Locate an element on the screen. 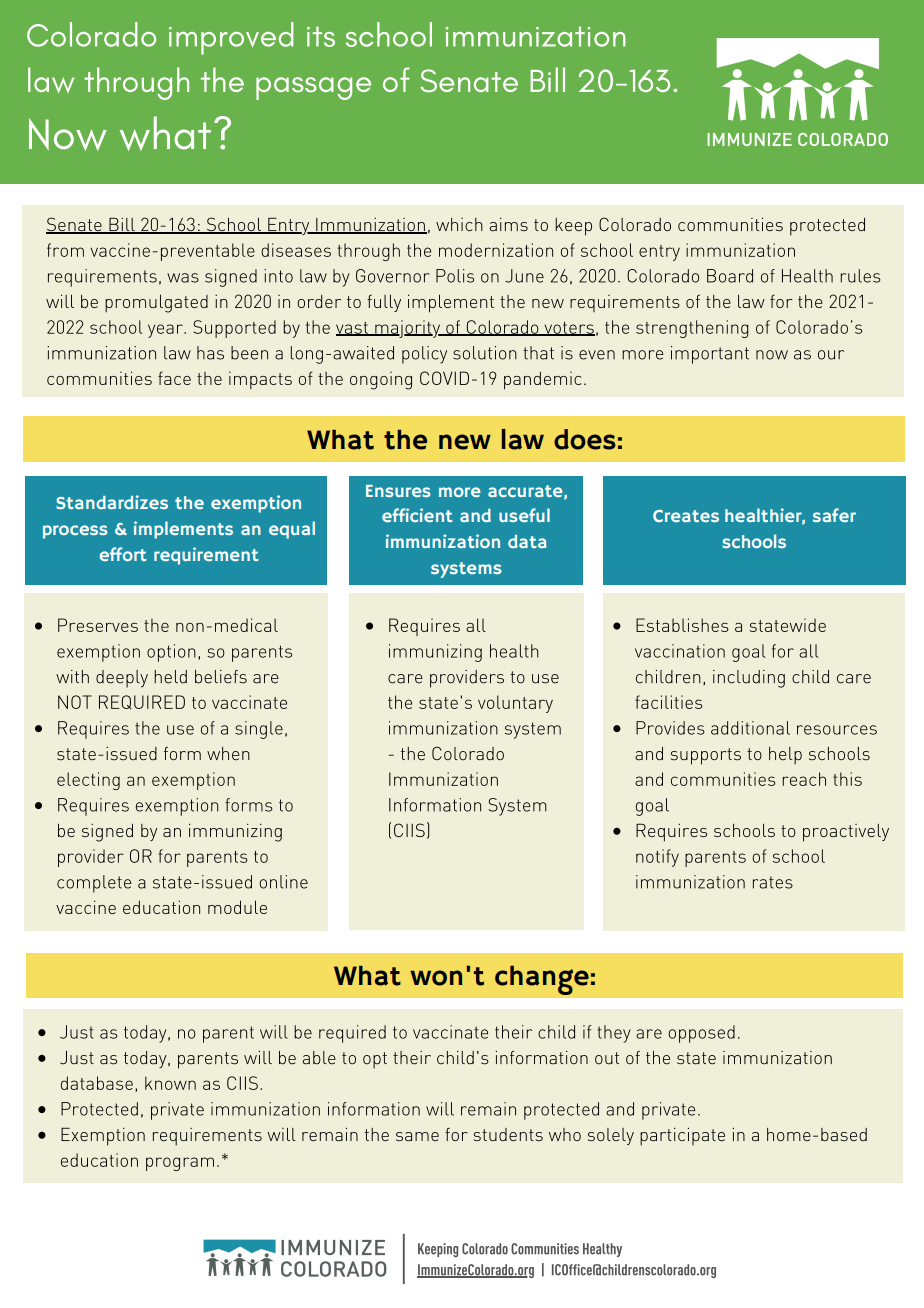 This screenshot has width=924, height=1308. program is located at coordinates (180, 1164).
